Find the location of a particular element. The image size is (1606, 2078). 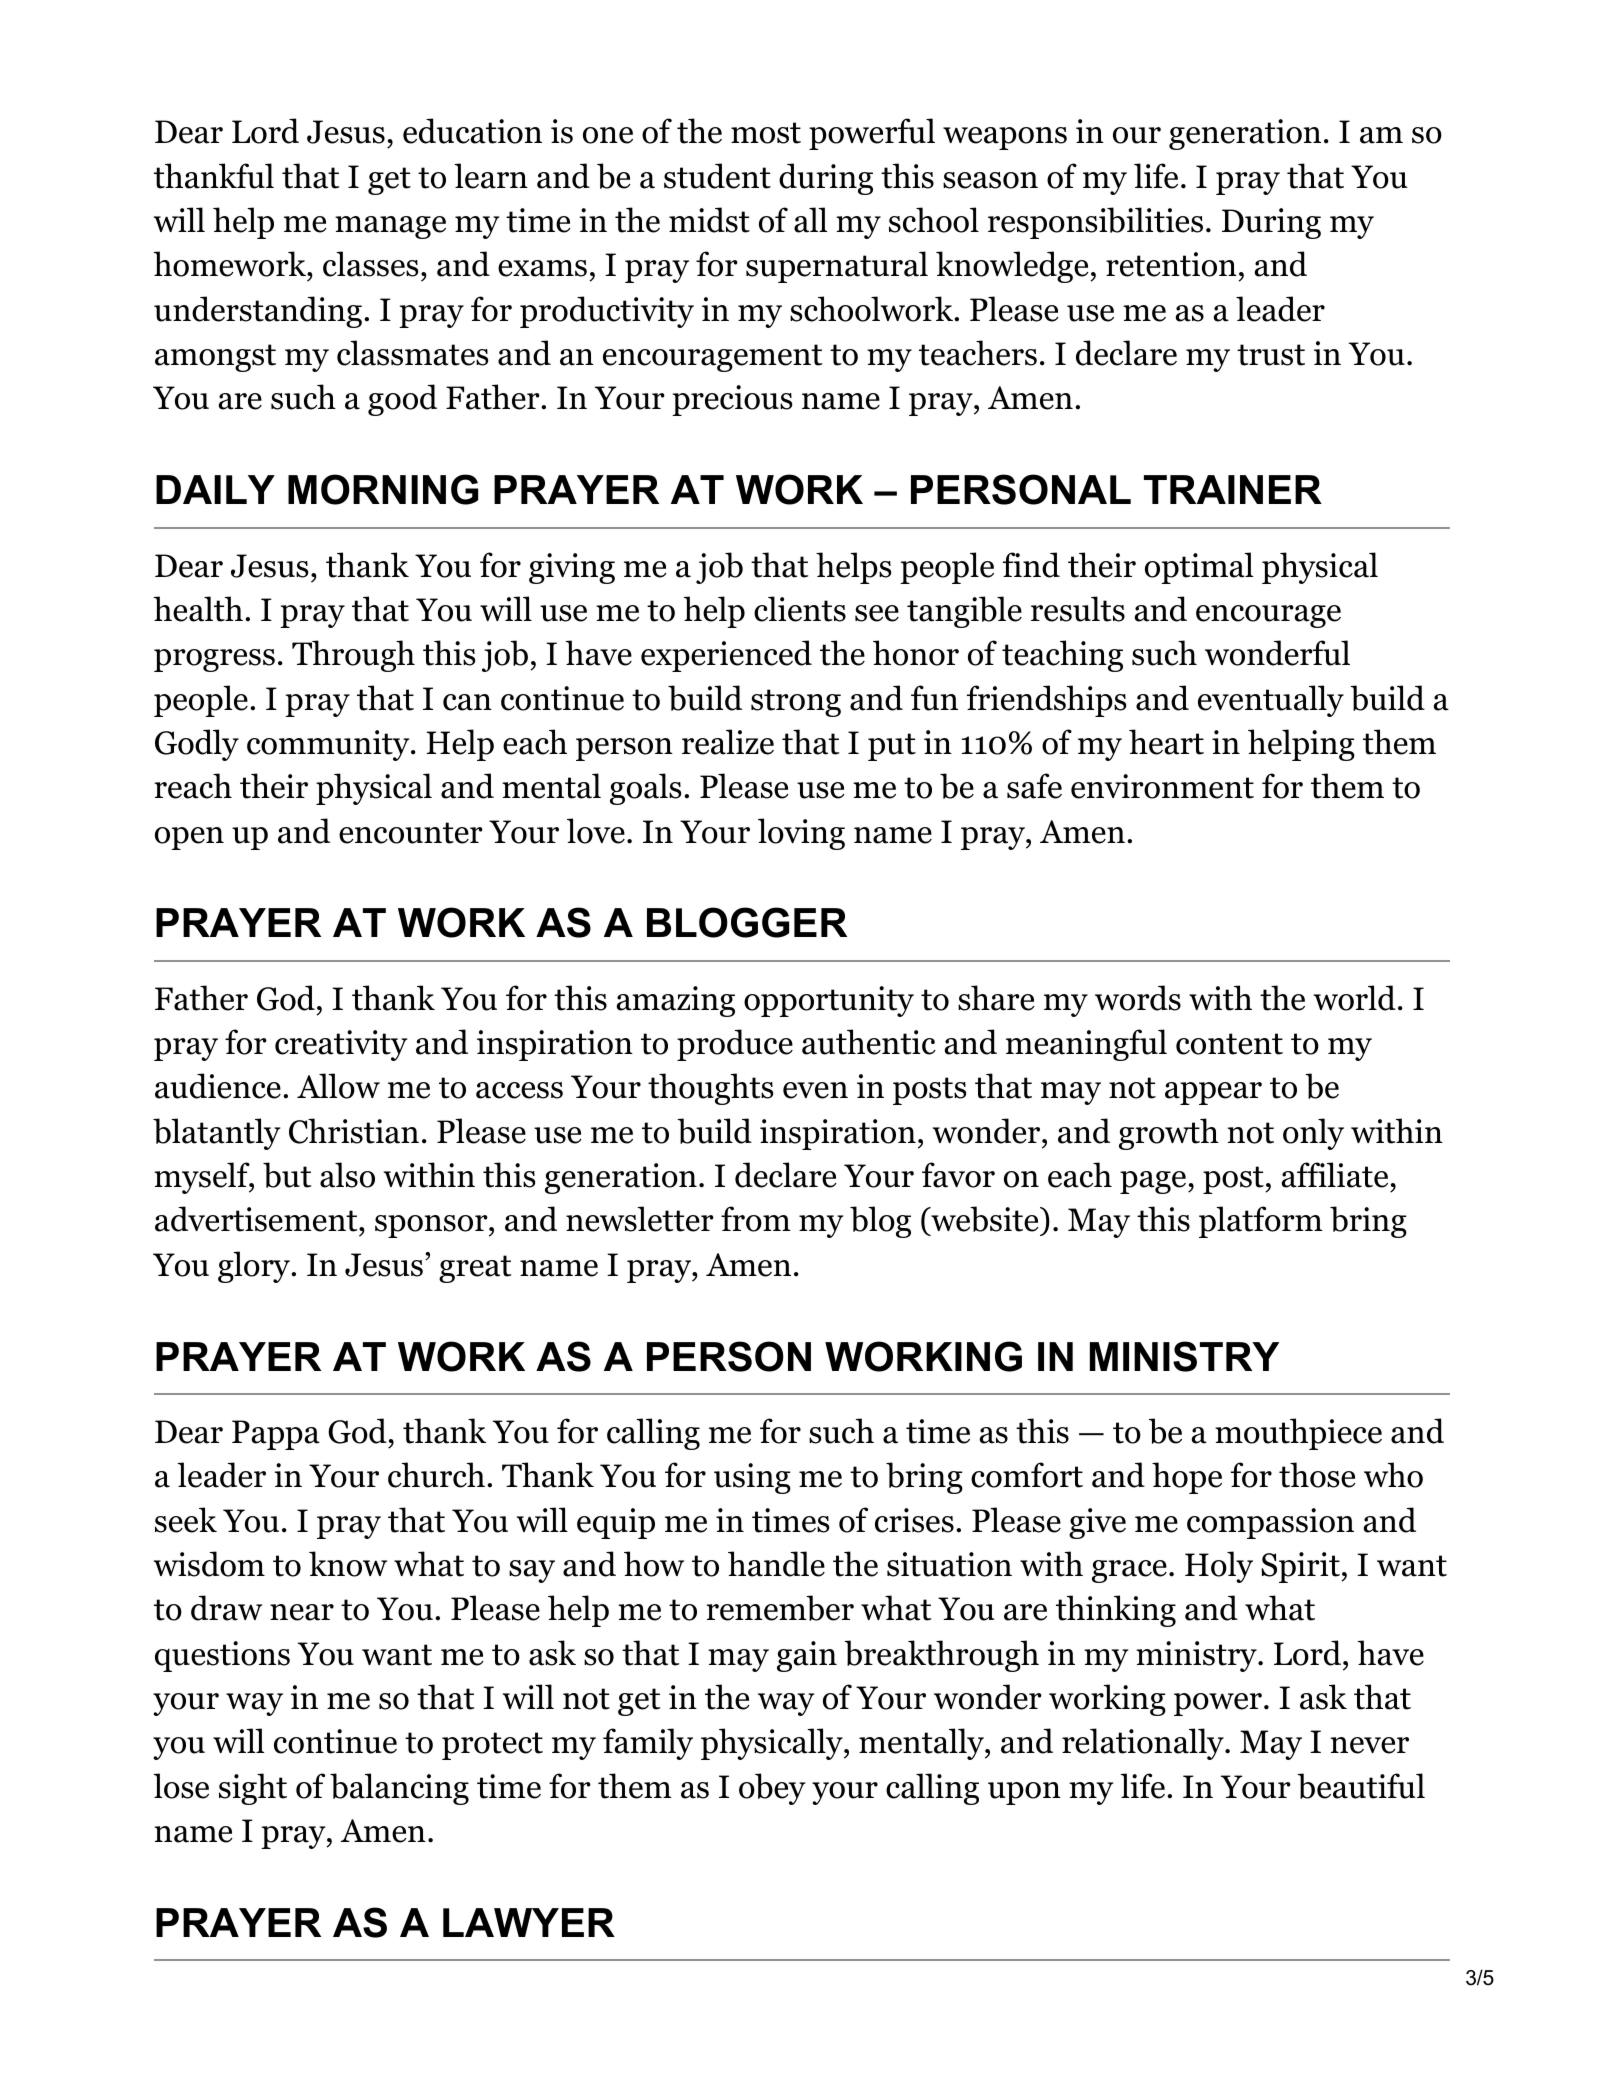

balancing is located at coordinates (399, 1789).
